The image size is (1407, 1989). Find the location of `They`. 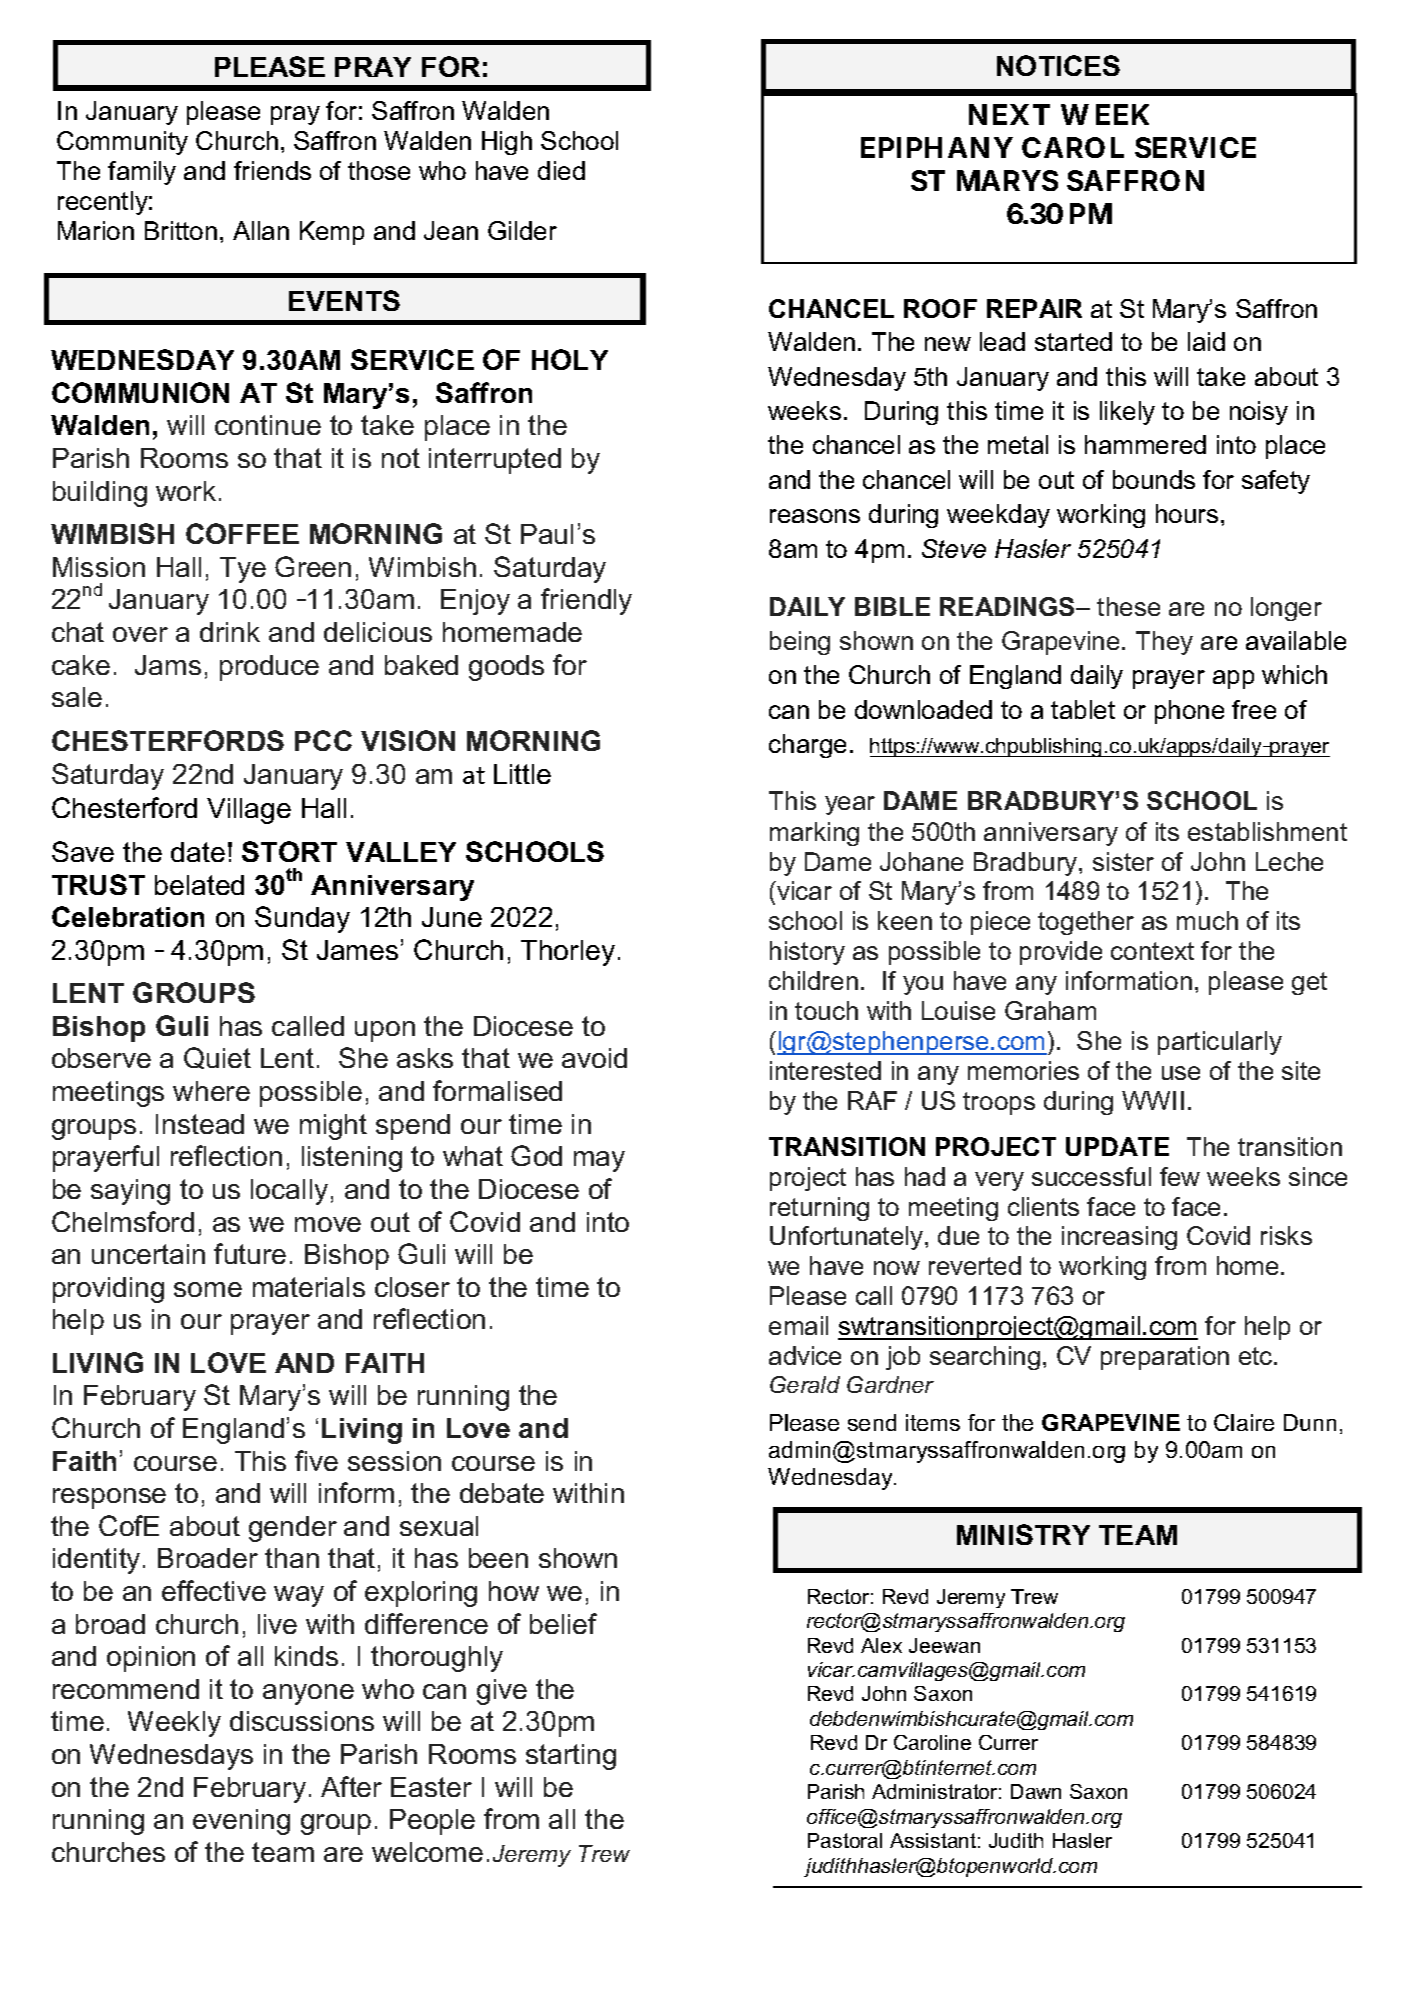

They is located at coordinates (1164, 643).
